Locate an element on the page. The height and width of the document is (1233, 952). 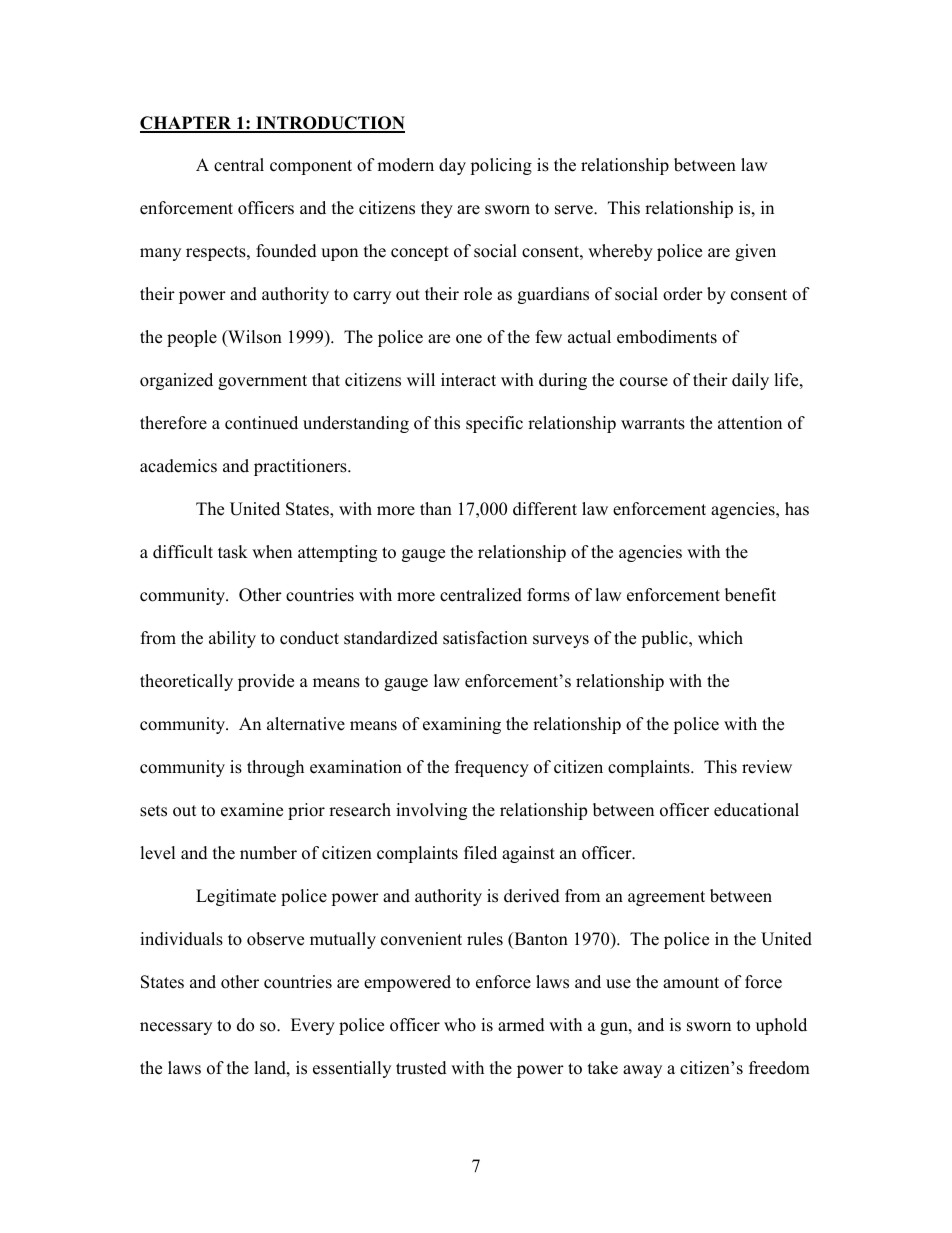
examine is located at coordinates (252, 810).
